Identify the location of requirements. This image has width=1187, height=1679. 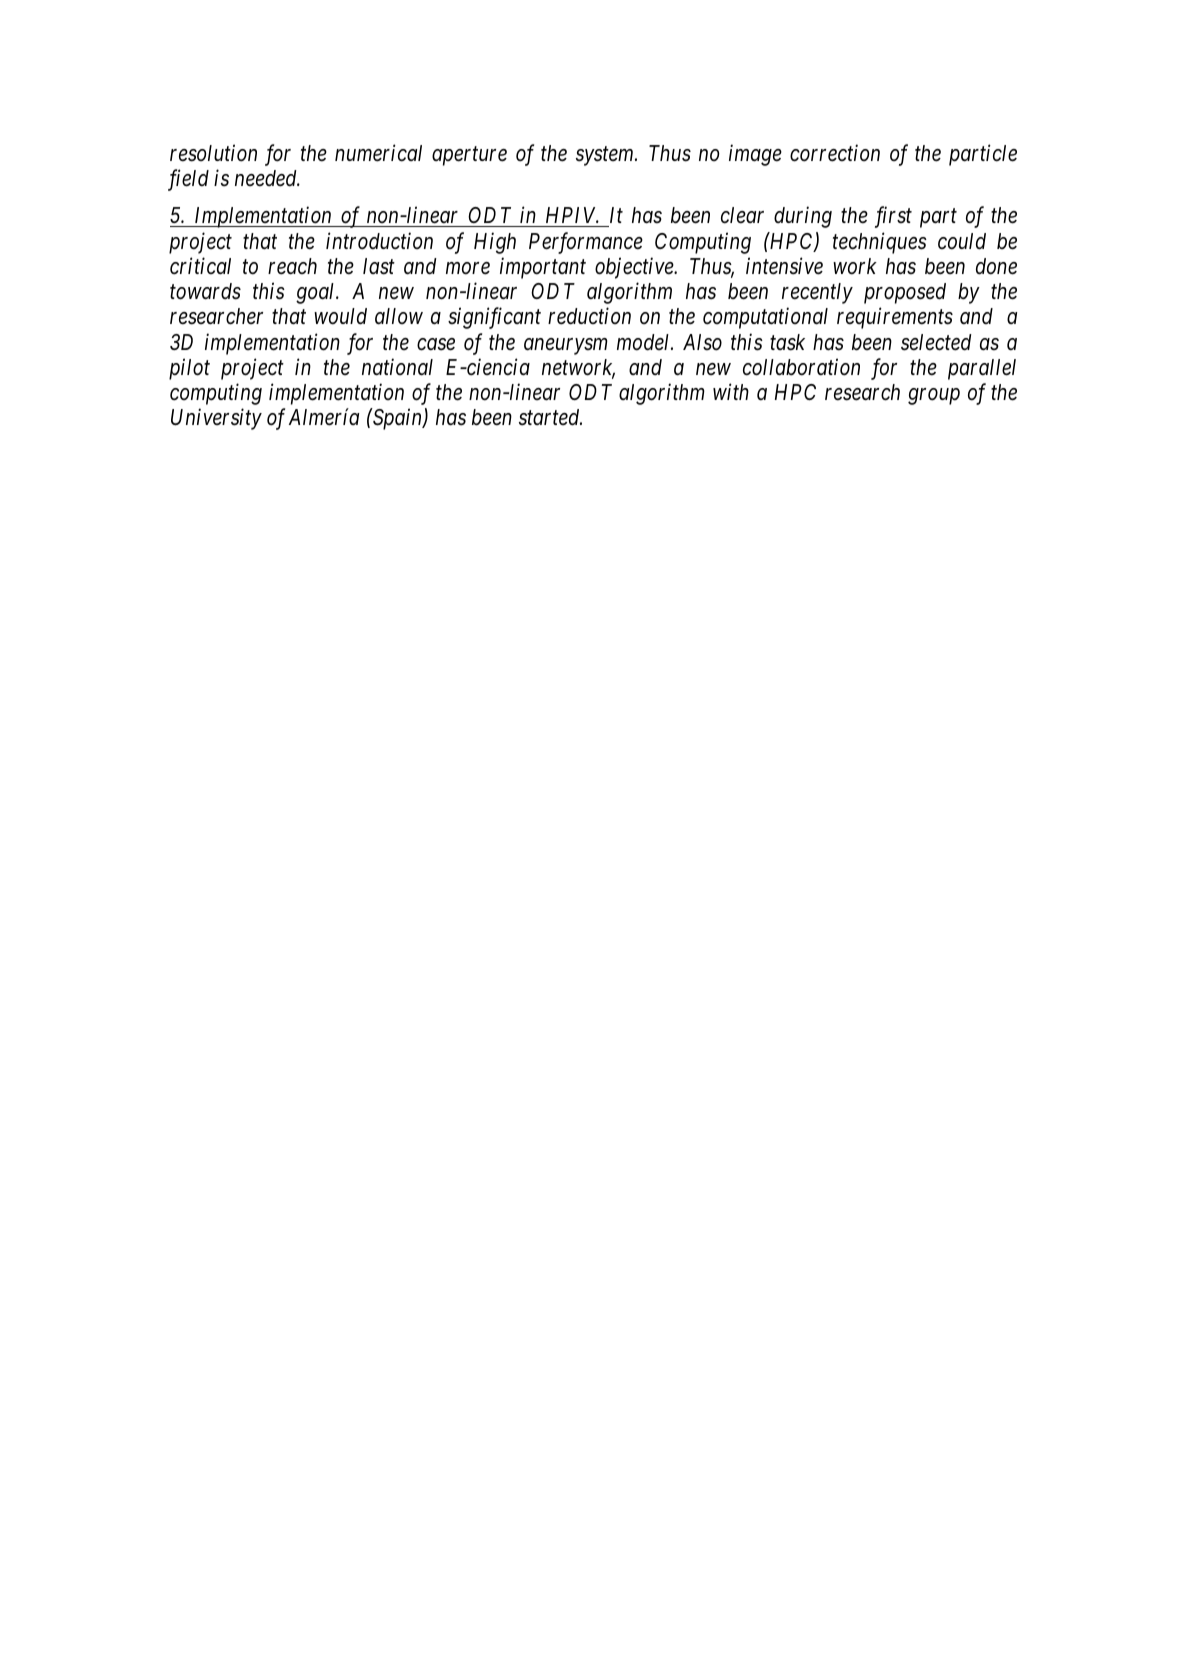
(895, 318).
